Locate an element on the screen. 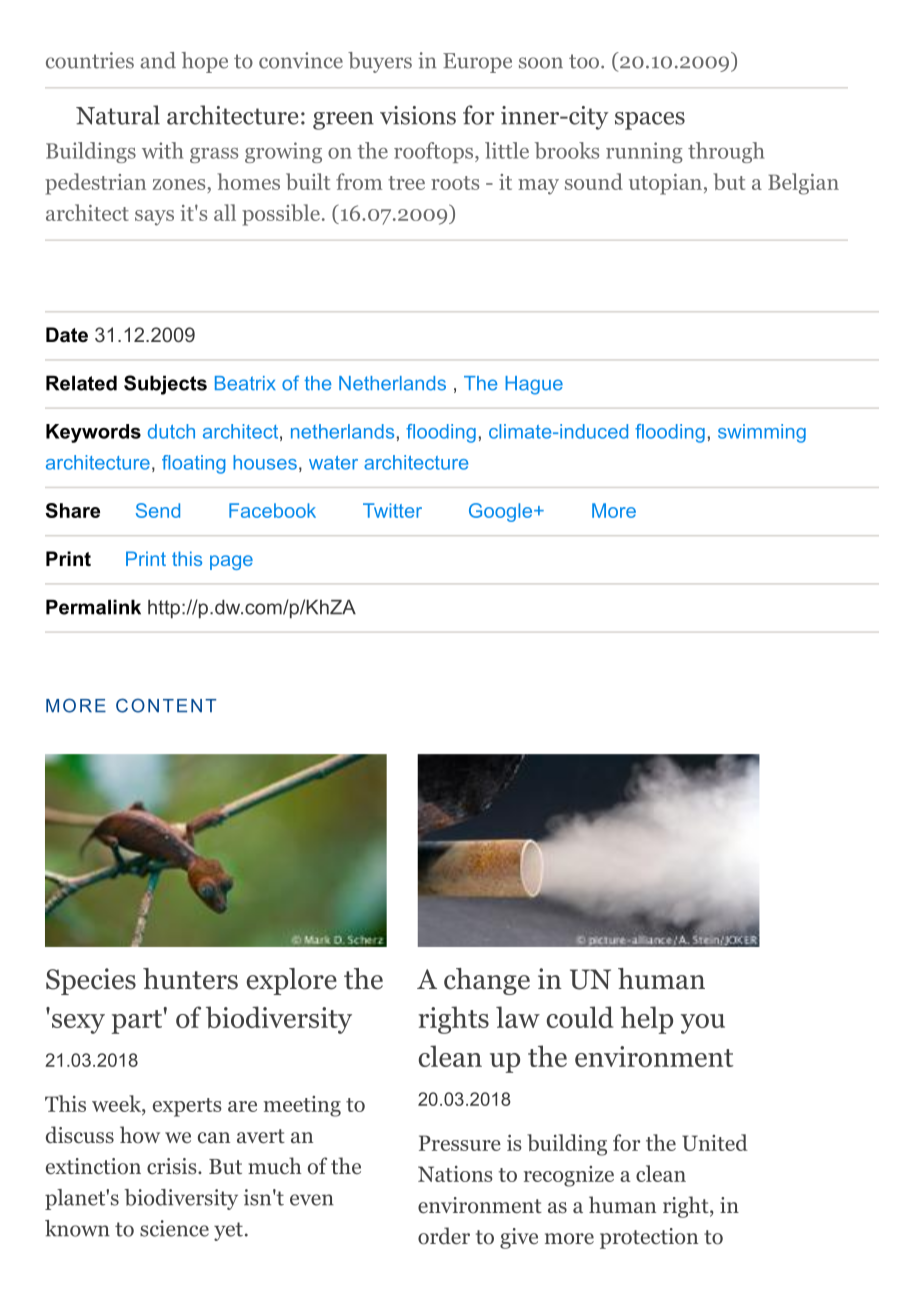 This screenshot has height=1307, width=924. Nations is located at coordinates (455, 1174).
